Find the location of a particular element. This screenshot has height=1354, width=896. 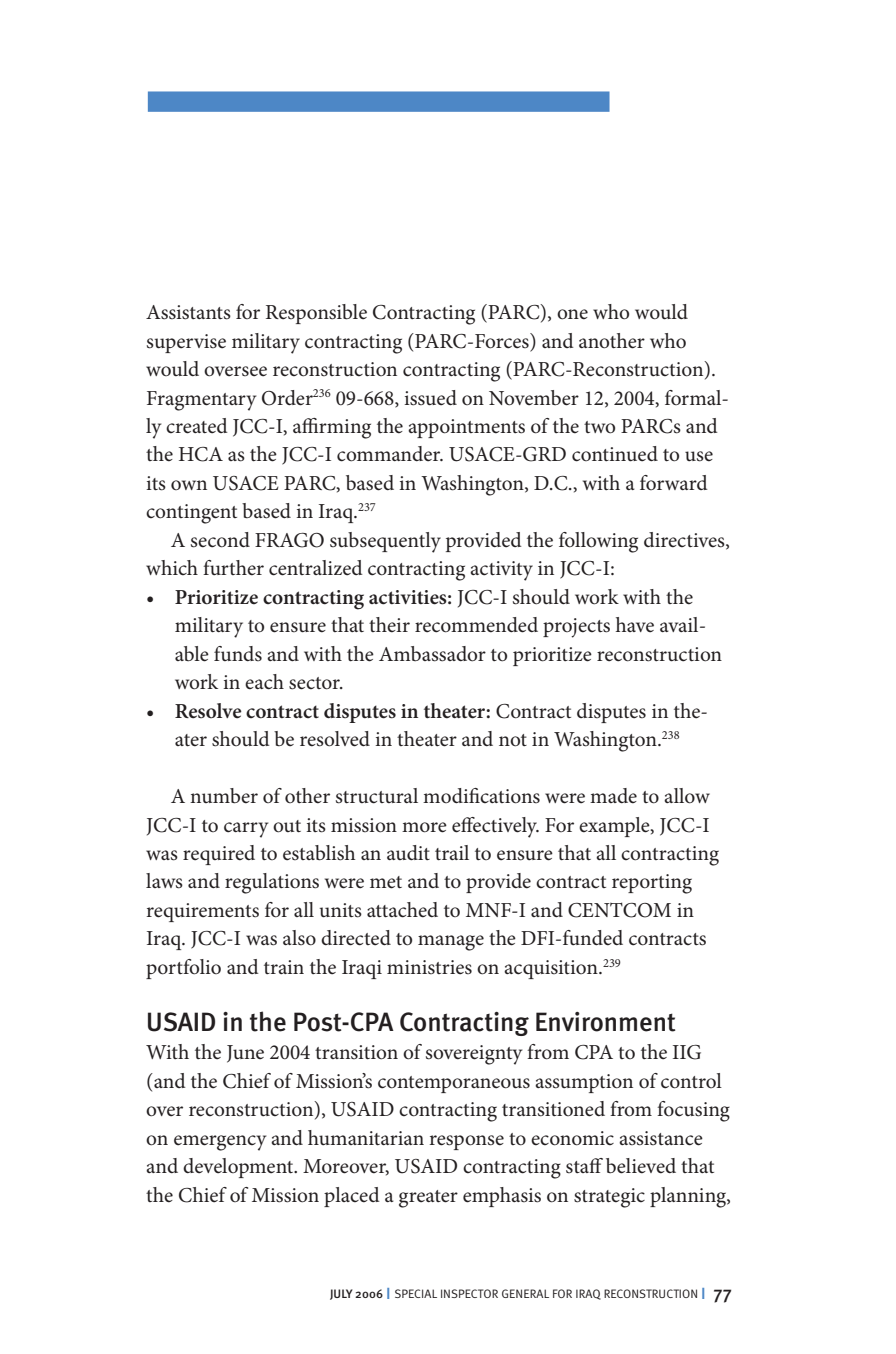

made is located at coordinates (613, 796).
